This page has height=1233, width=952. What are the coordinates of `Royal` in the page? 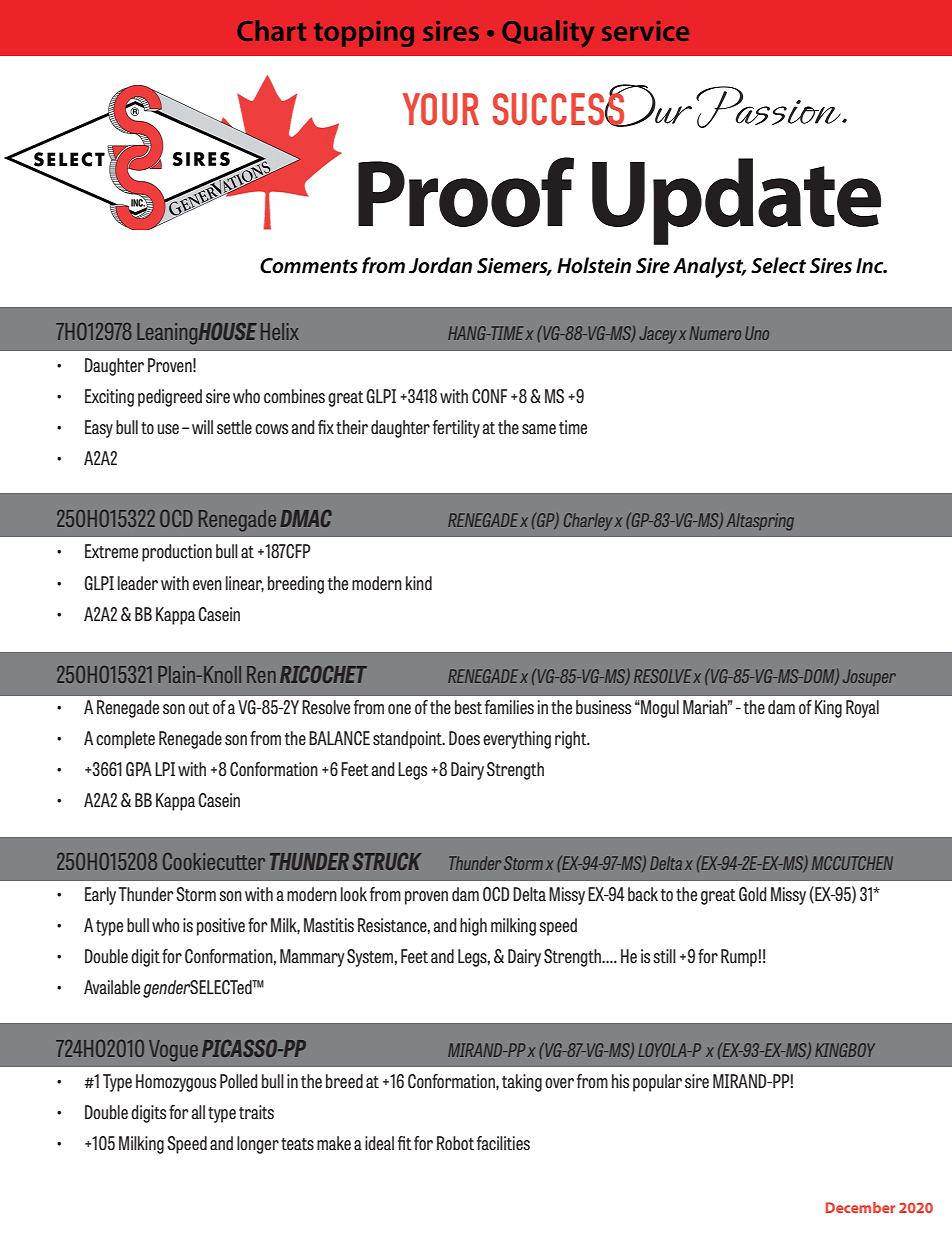 It's located at (862, 709).
